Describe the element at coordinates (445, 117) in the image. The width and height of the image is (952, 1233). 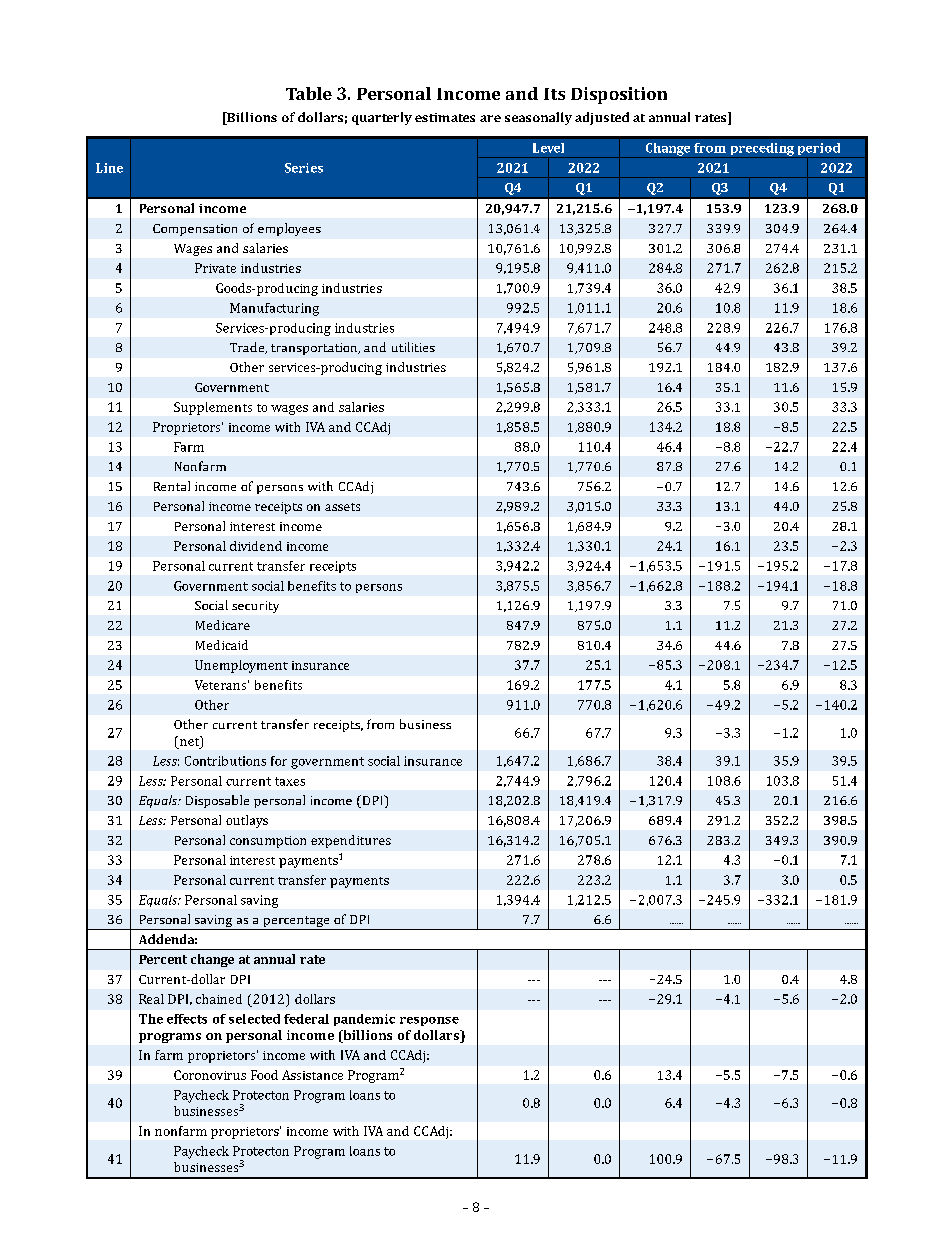
I see `estimates` at that location.
